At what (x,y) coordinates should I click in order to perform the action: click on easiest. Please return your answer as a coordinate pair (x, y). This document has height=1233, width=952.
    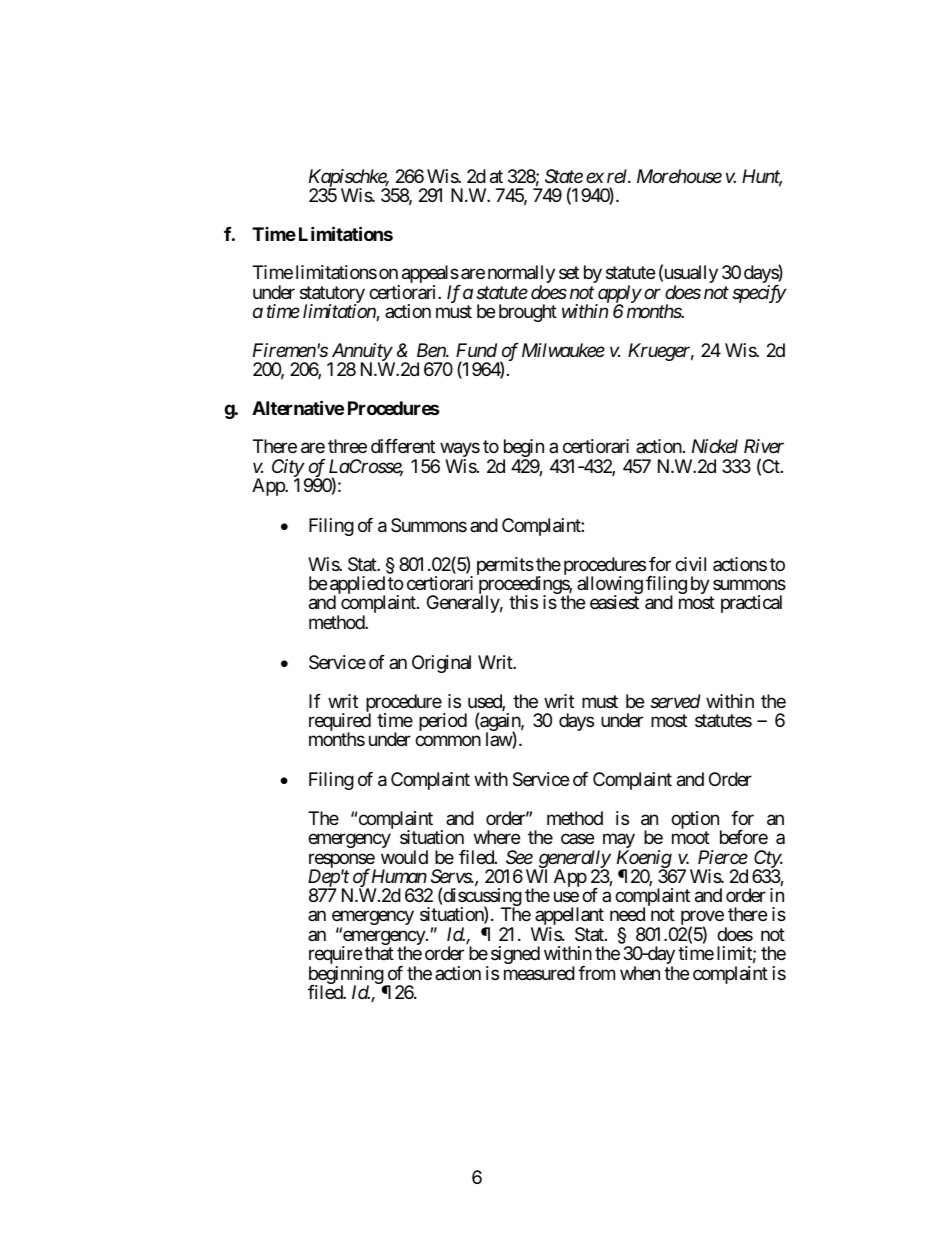
    Looking at the image, I should click on (614, 602).
